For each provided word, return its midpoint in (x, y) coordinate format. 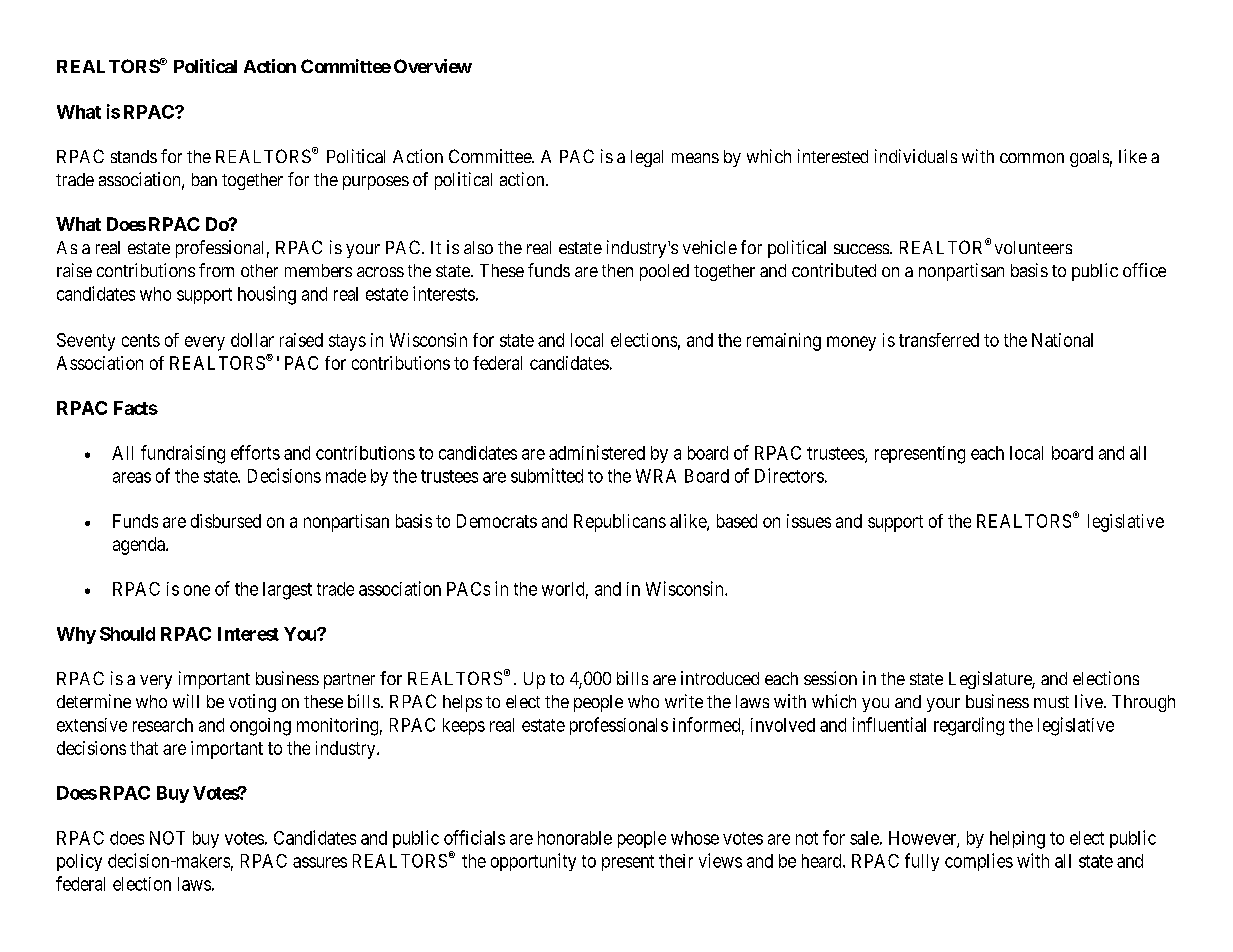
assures (320, 862)
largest (287, 591)
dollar (252, 340)
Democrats (497, 521)
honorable (575, 838)
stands (134, 156)
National (1062, 340)
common (1032, 158)
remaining (784, 342)
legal (647, 158)
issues (809, 521)
